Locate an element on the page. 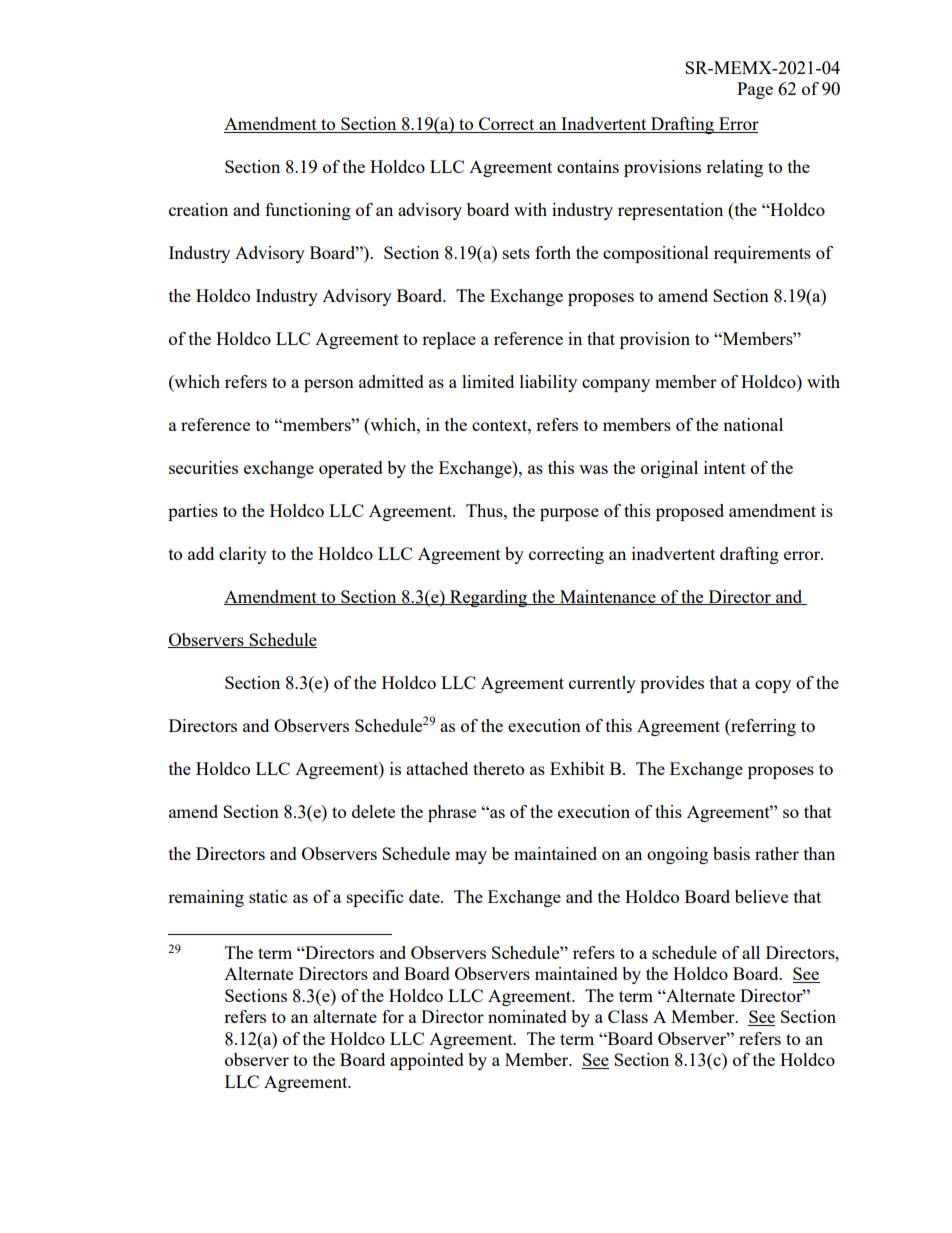  thereto is located at coordinates (498, 768).
